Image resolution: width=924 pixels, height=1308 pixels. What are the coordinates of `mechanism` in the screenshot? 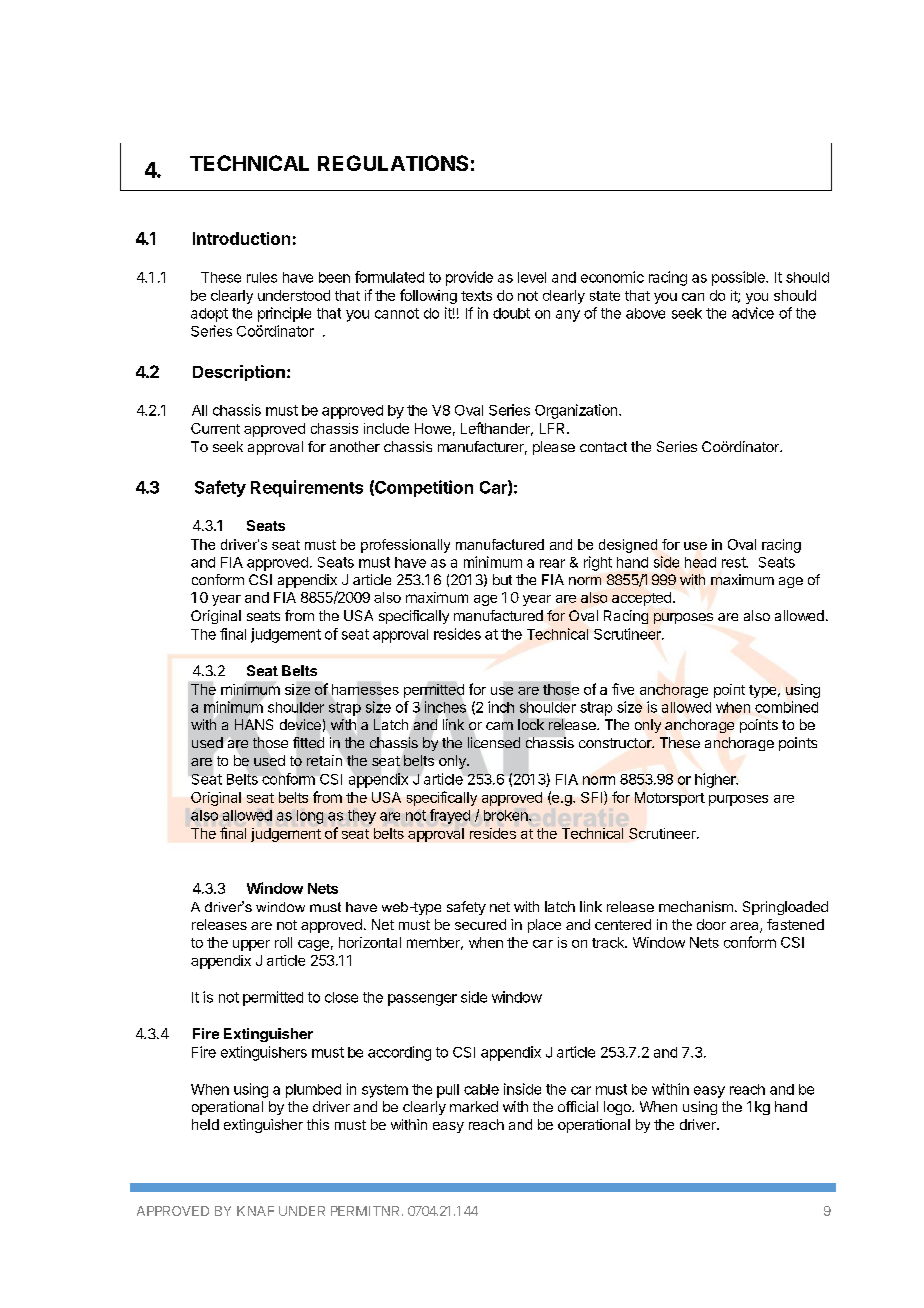 It's located at (696, 906).
